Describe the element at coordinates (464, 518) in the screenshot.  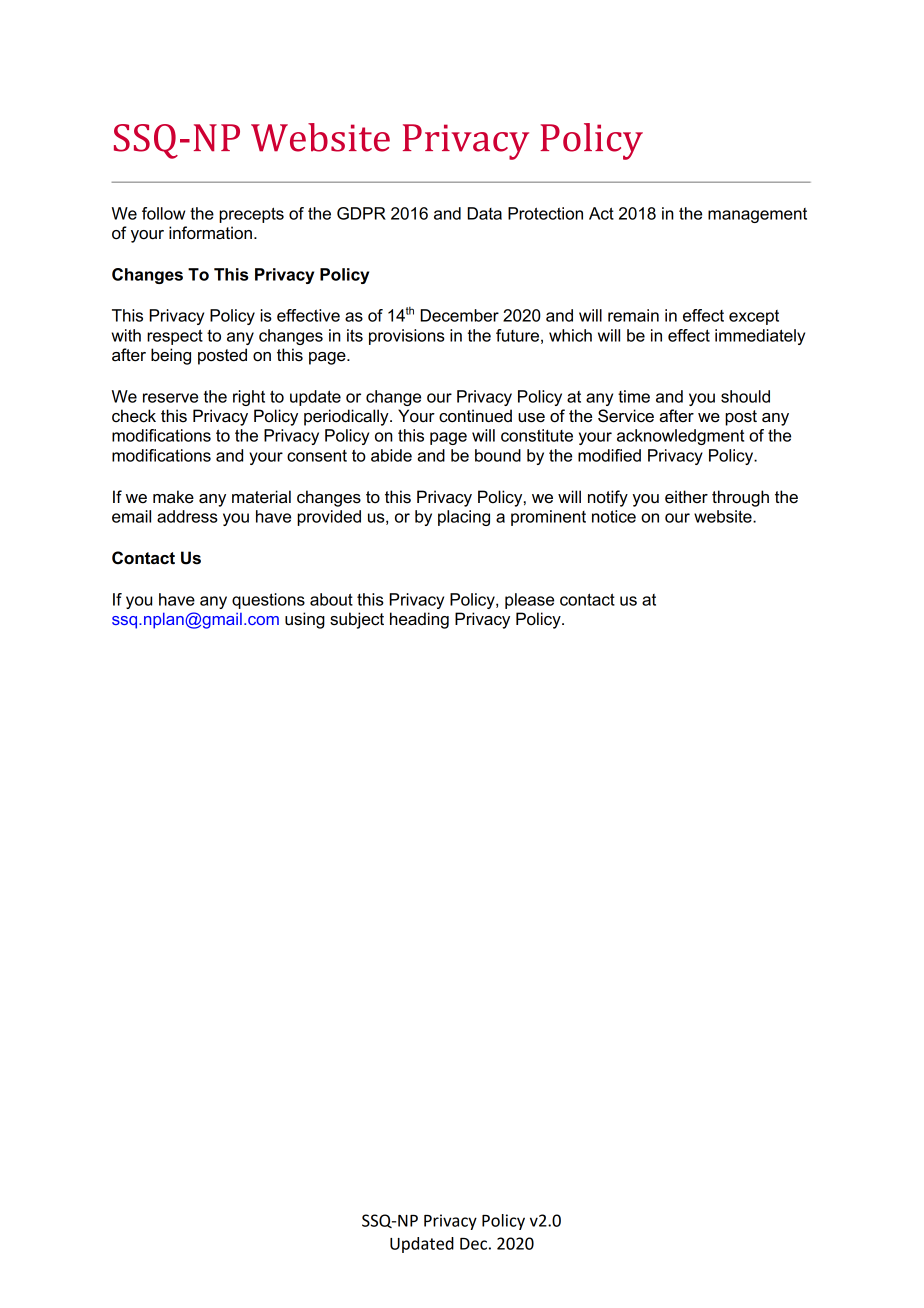
I see `placing` at that location.
